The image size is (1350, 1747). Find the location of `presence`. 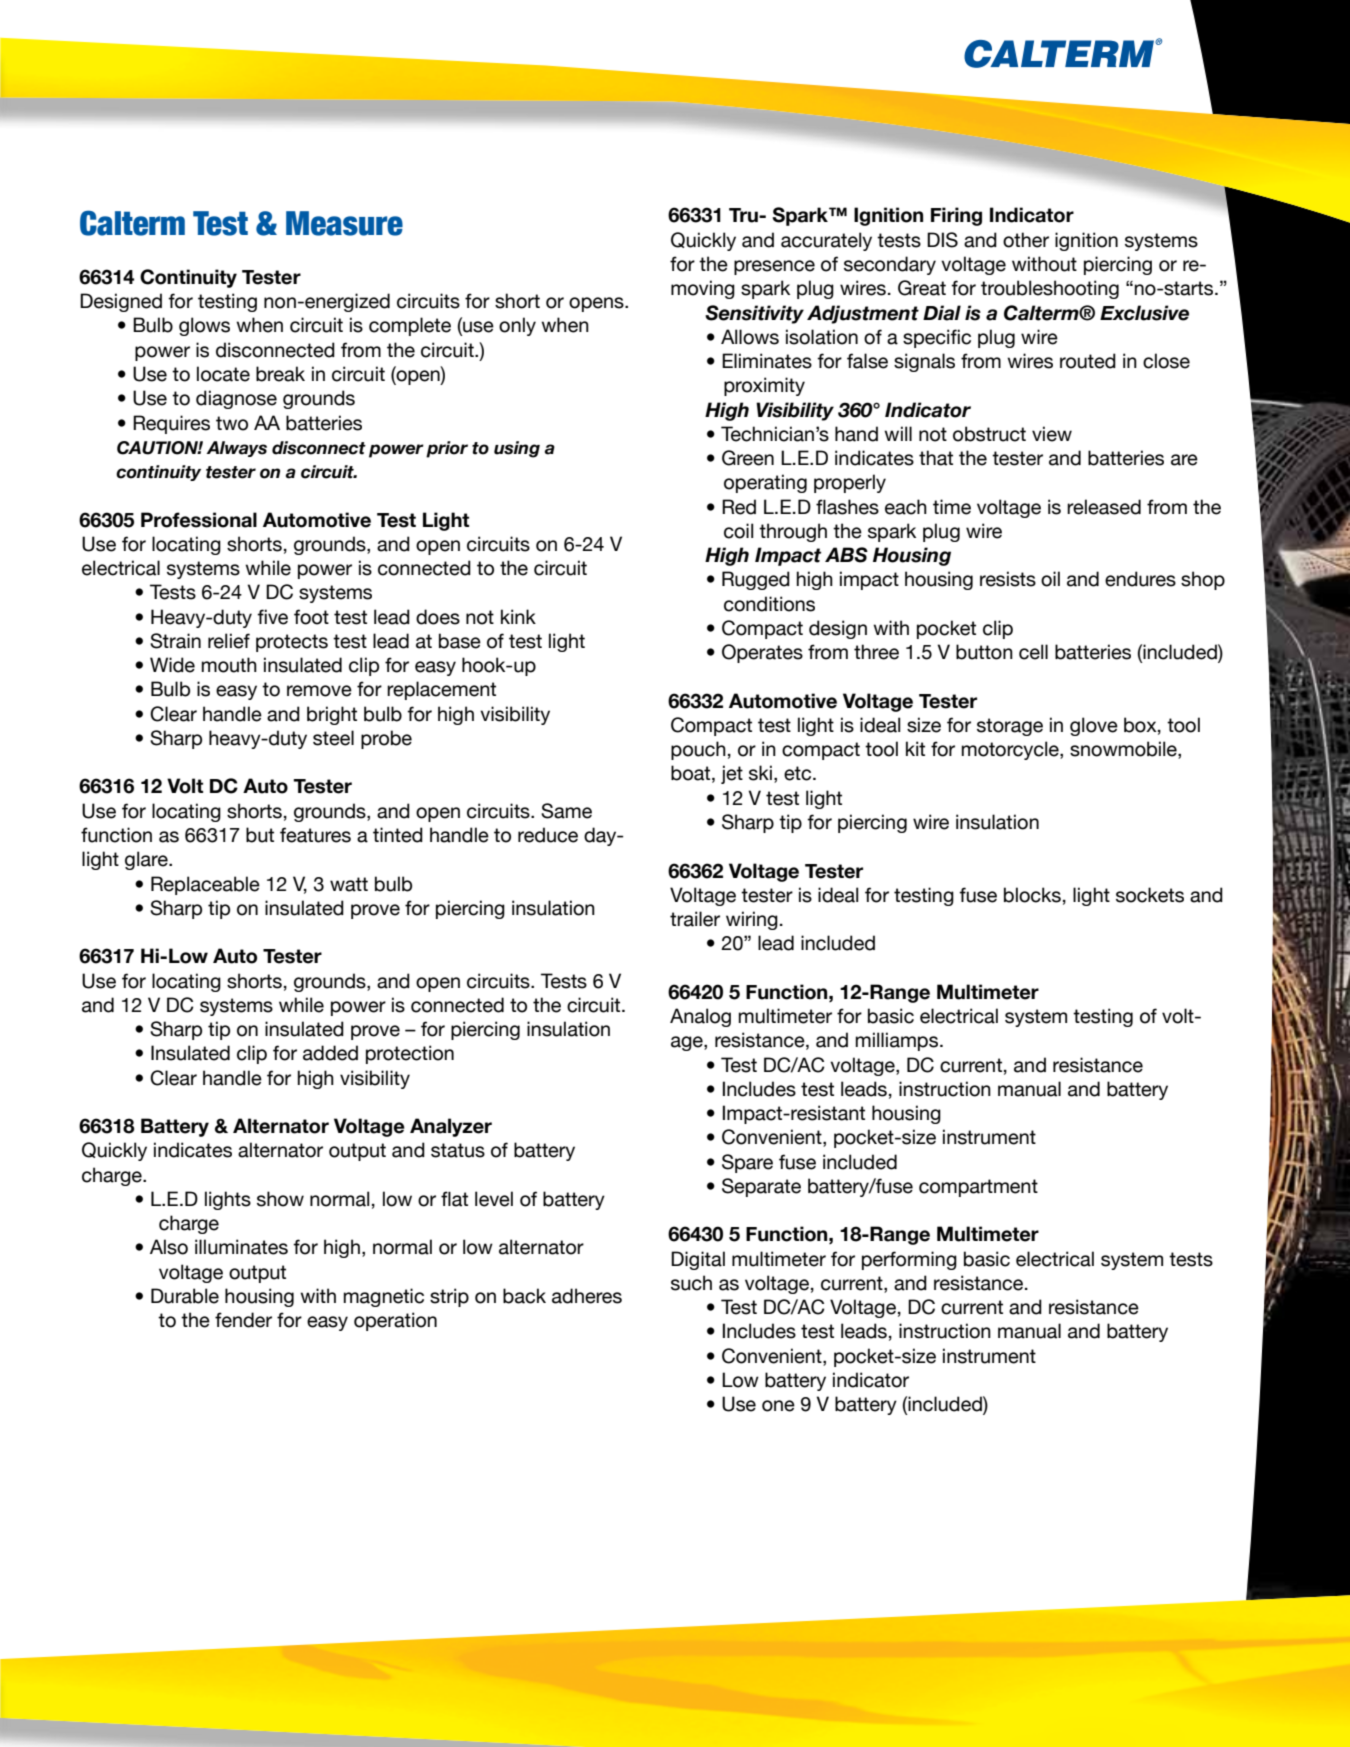

presence is located at coordinates (774, 267).
